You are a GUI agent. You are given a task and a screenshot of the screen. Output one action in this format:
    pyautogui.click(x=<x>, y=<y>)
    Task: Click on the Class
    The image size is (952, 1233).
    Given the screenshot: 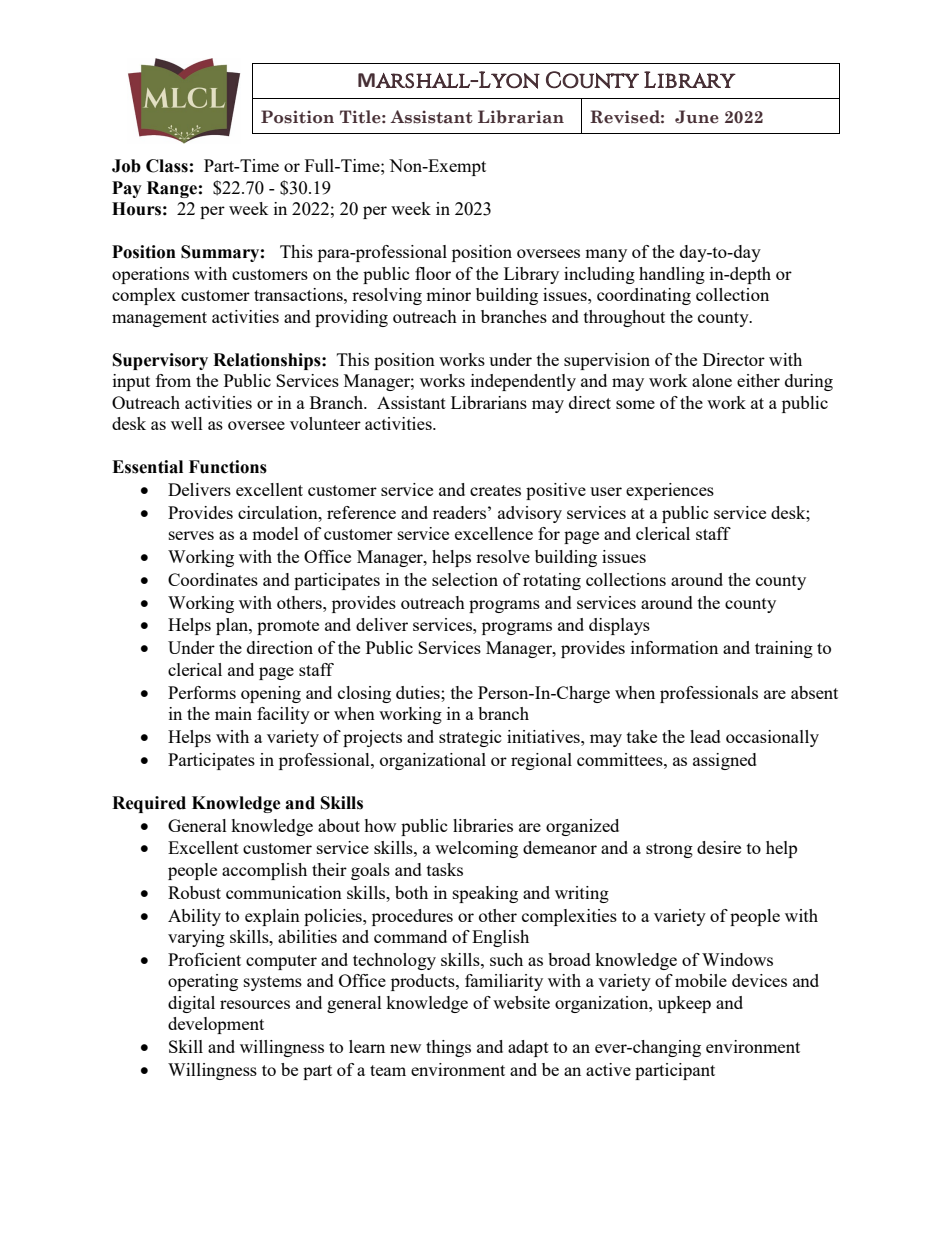 What is the action you would take?
    pyautogui.click(x=167, y=166)
